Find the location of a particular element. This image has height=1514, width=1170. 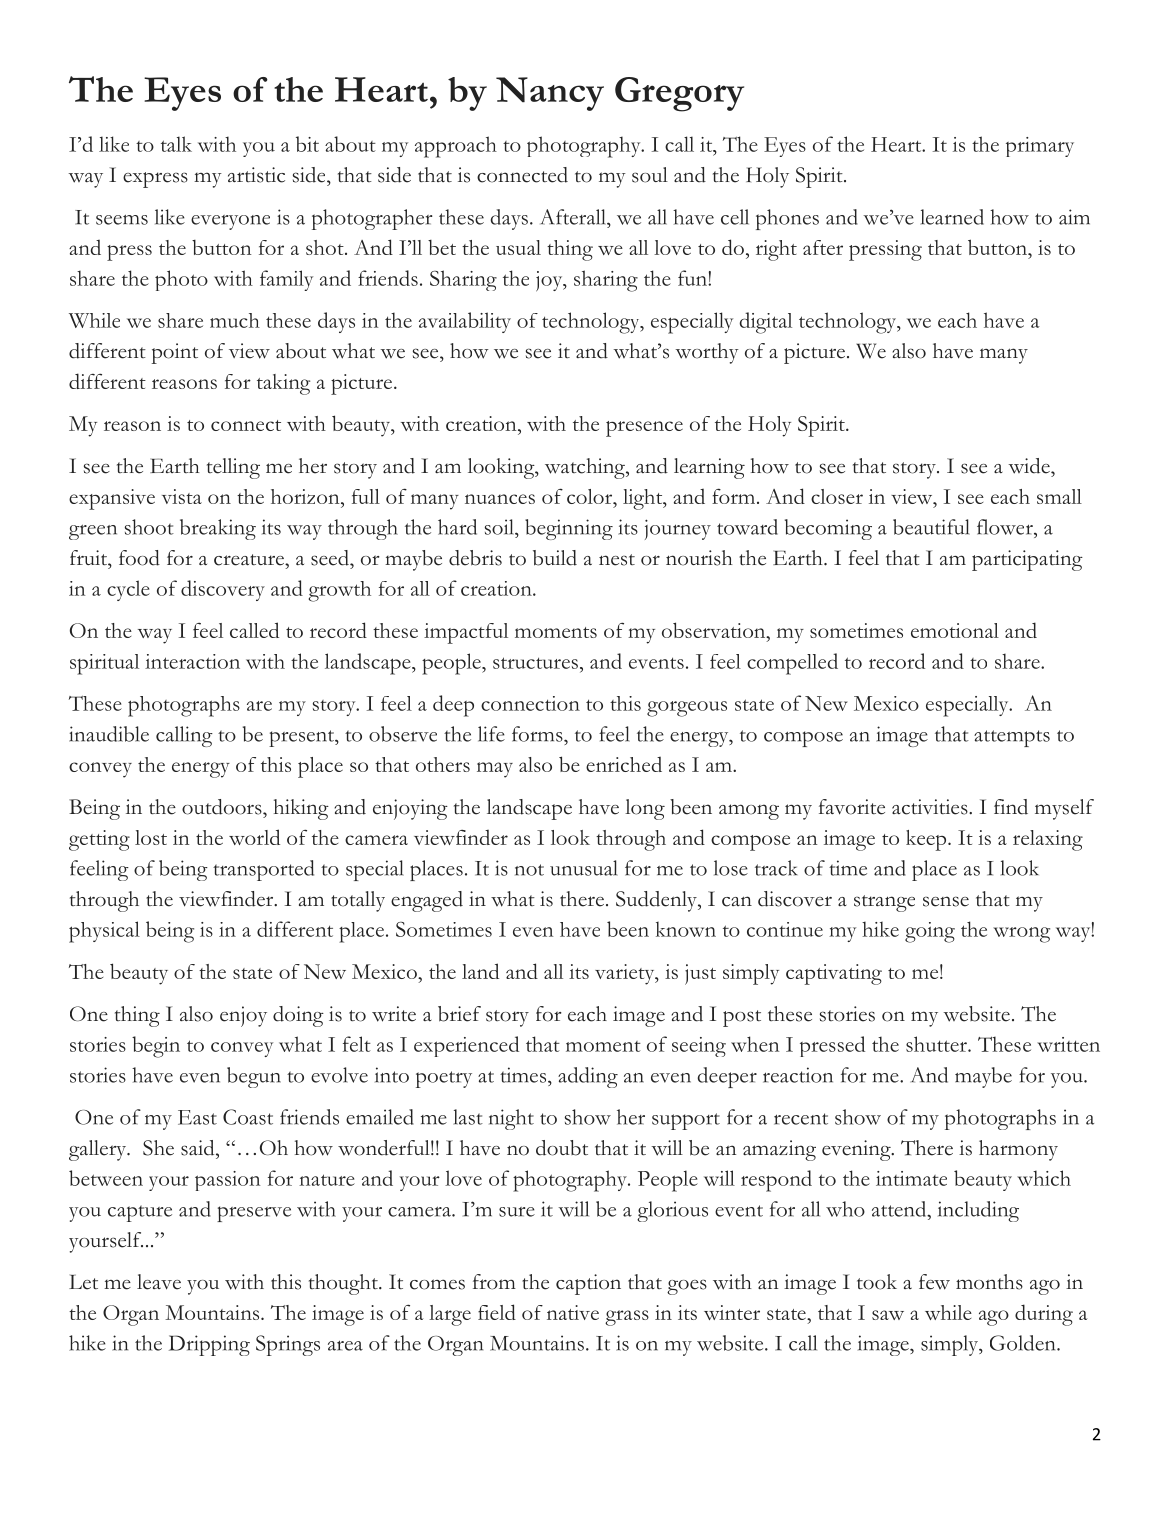

talk is located at coordinates (176, 144).
